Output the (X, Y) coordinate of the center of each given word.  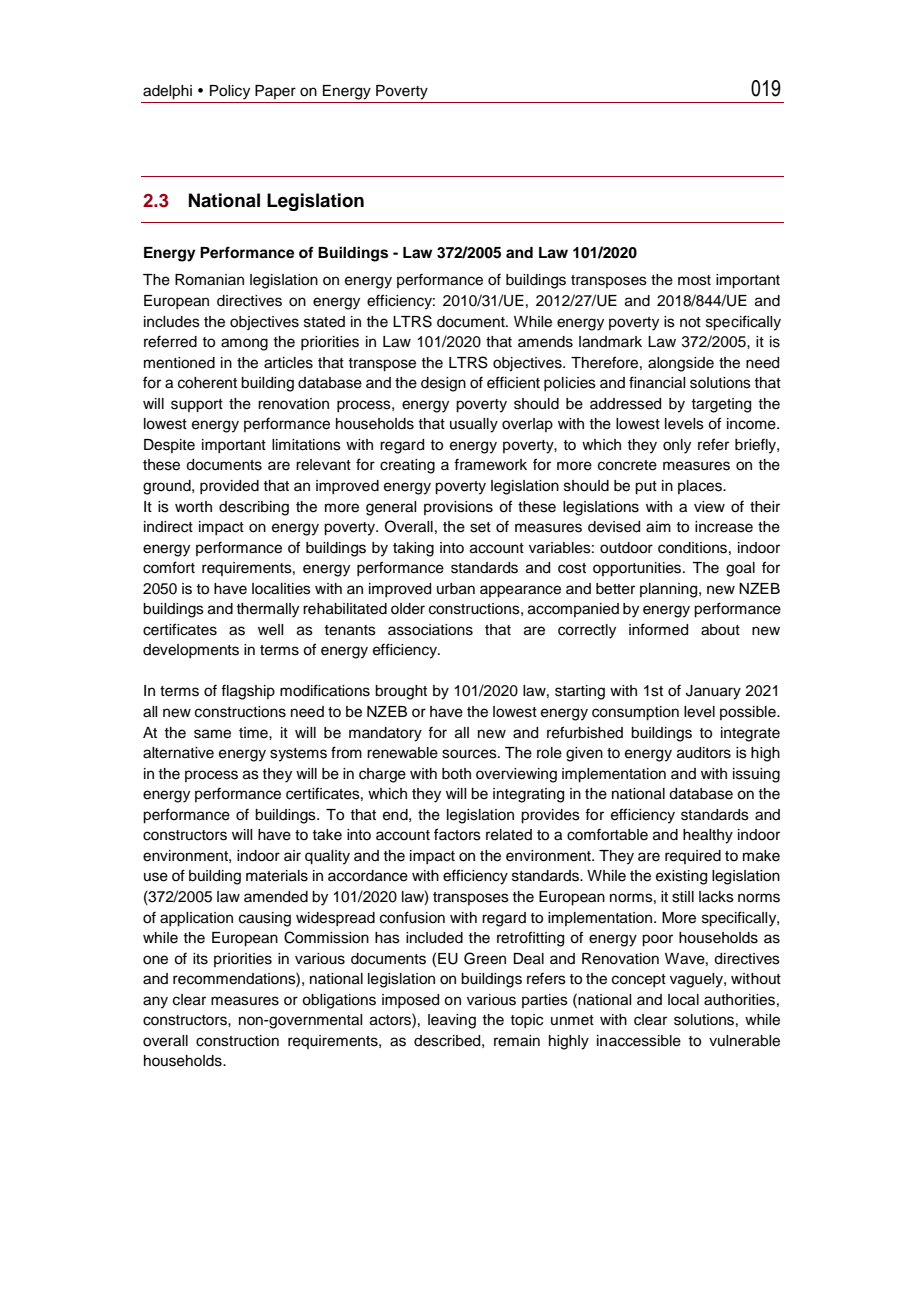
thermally (267, 610)
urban (456, 589)
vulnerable (744, 1041)
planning (670, 590)
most (694, 280)
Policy (230, 92)
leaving (452, 1021)
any (155, 1002)
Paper (275, 92)
